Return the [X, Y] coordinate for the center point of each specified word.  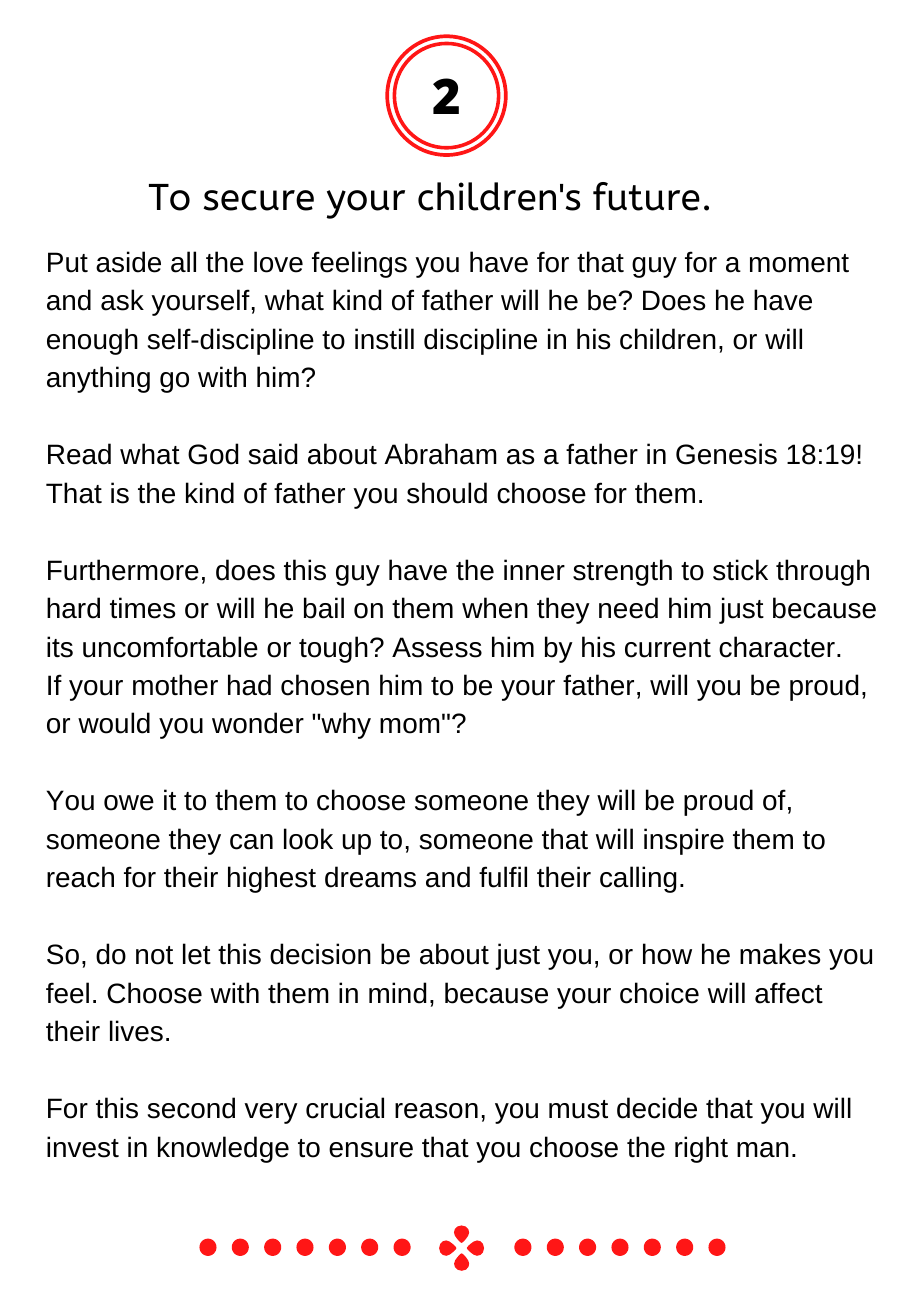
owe [129, 803]
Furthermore [123, 570]
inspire [684, 841]
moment [799, 263]
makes [780, 954]
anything [98, 379]
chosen [325, 685]
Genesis [726, 454]
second [191, 1108]
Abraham [440, 454]
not [154, 955]
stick [740, 570]
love [278, 262]
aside [128, 262]
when [495, 608]
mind [398, 993]
